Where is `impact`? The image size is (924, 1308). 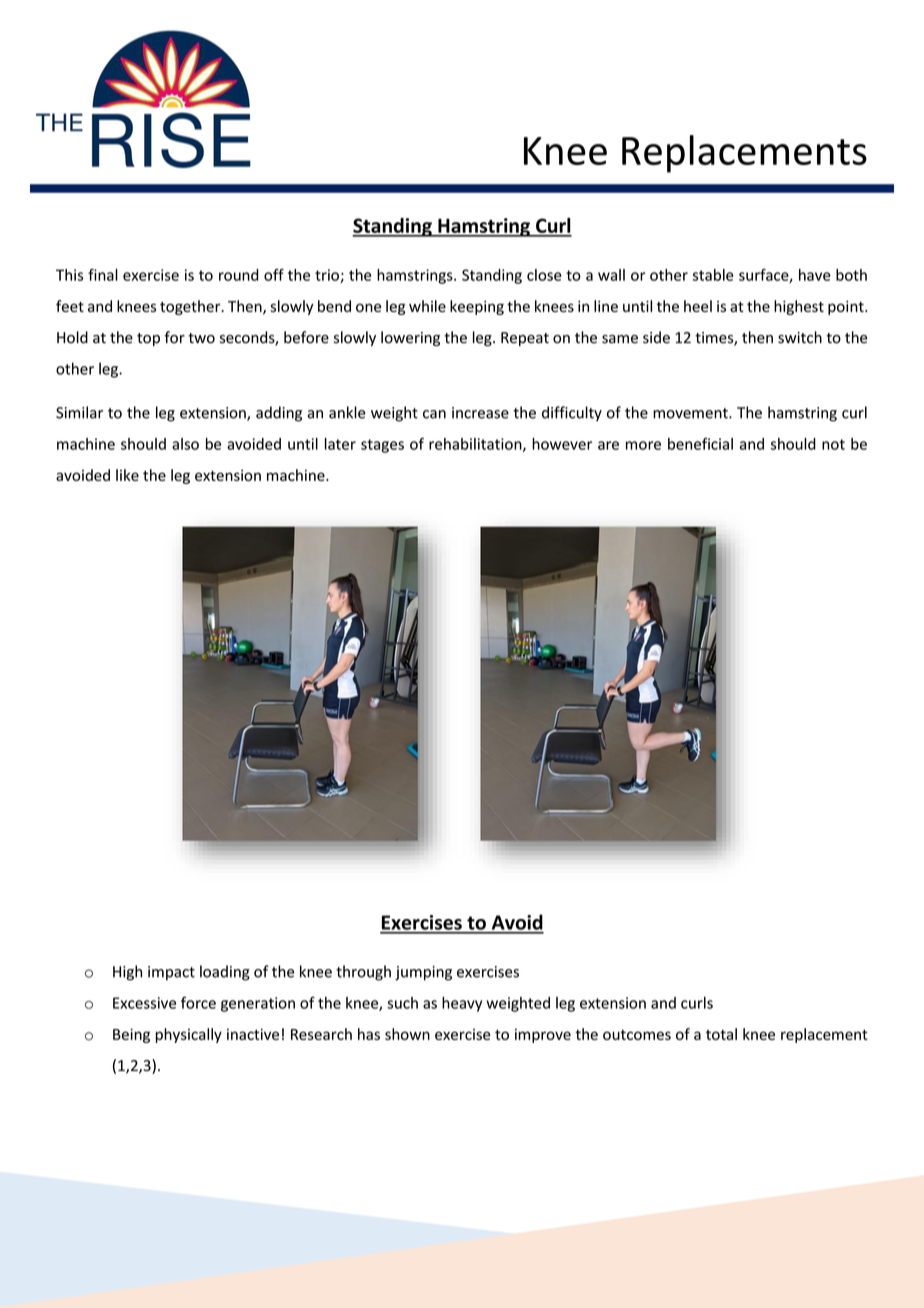 impact is located at coordinates (171, 973).
